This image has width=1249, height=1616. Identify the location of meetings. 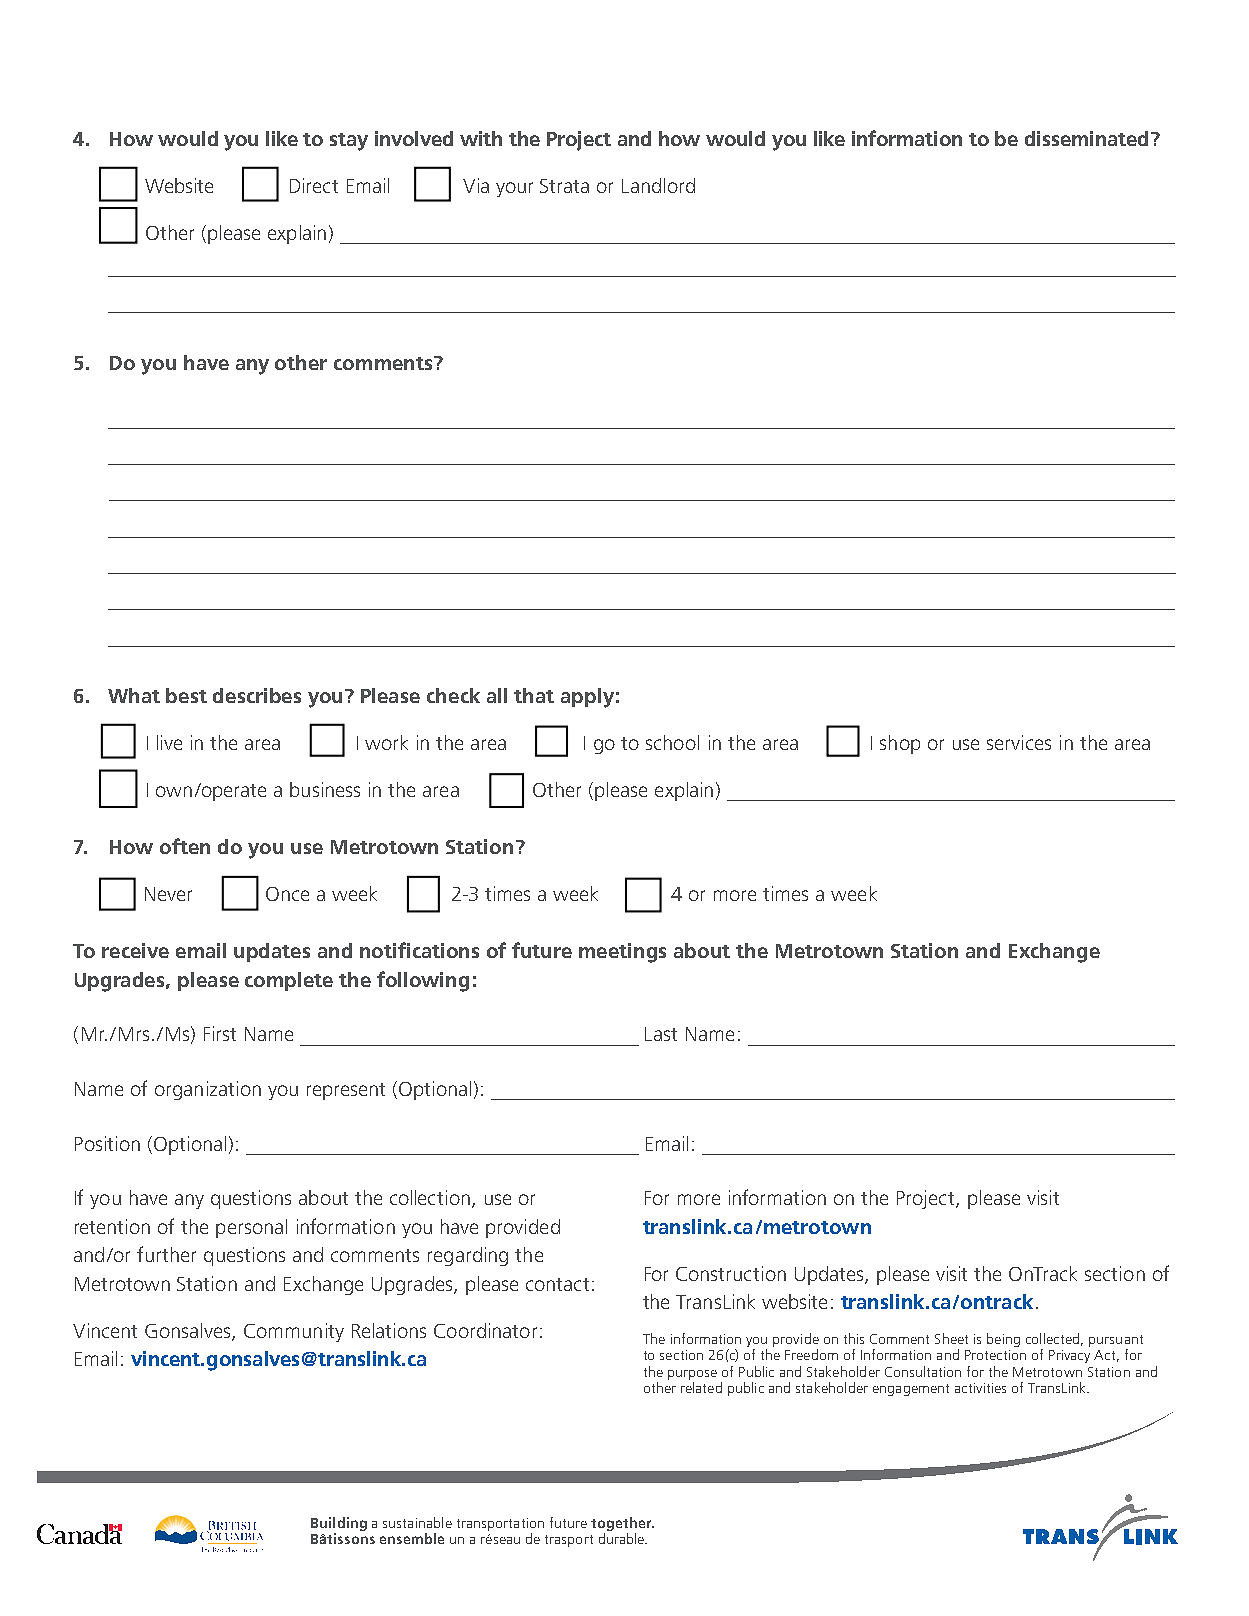
(622, 953).
